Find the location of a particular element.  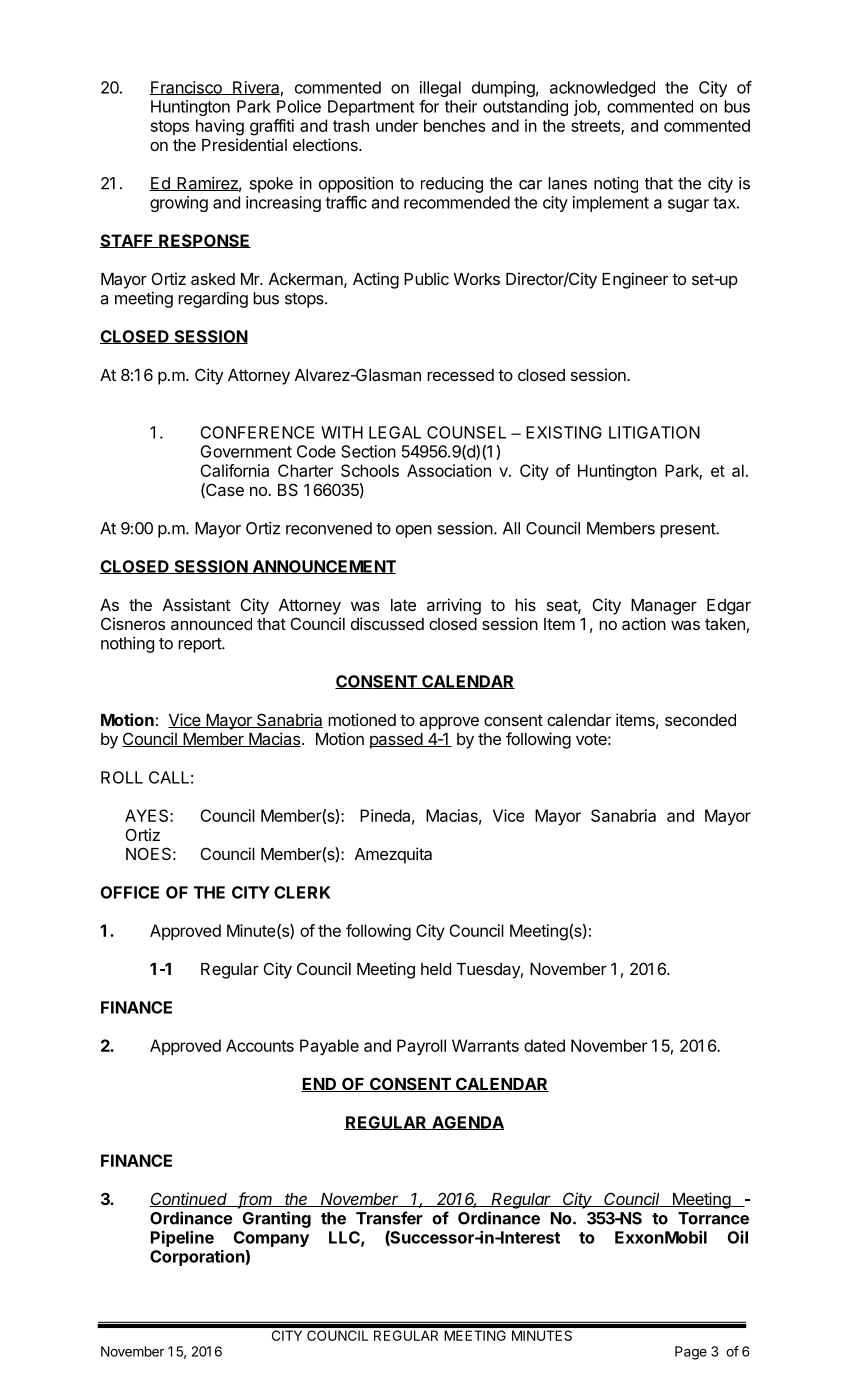

OFFICE is located at coordinates (129, 892).
